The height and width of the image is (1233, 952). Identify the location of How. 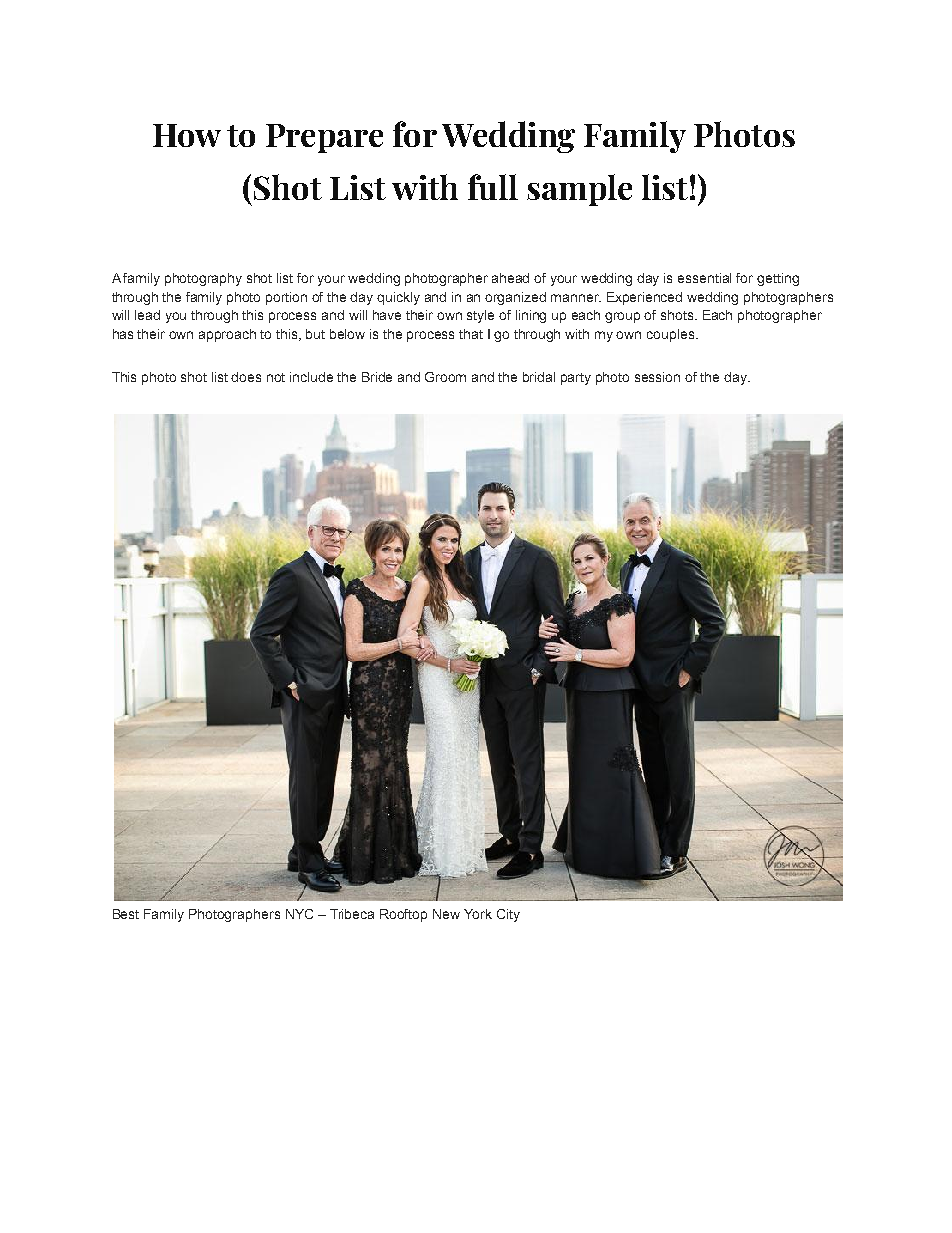
(187, 135).
